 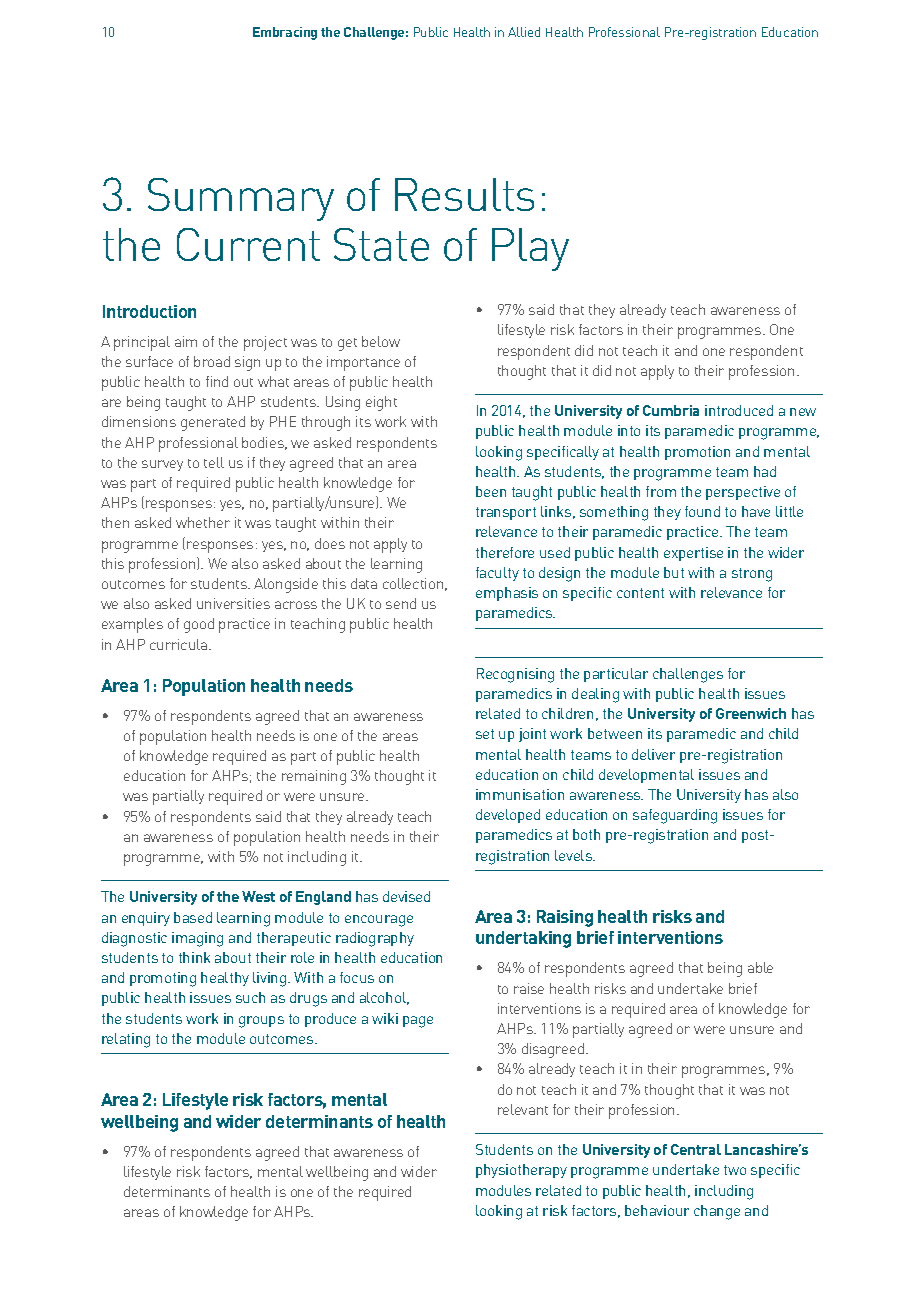 I want to click on two, so click(x=735, y=1170).
